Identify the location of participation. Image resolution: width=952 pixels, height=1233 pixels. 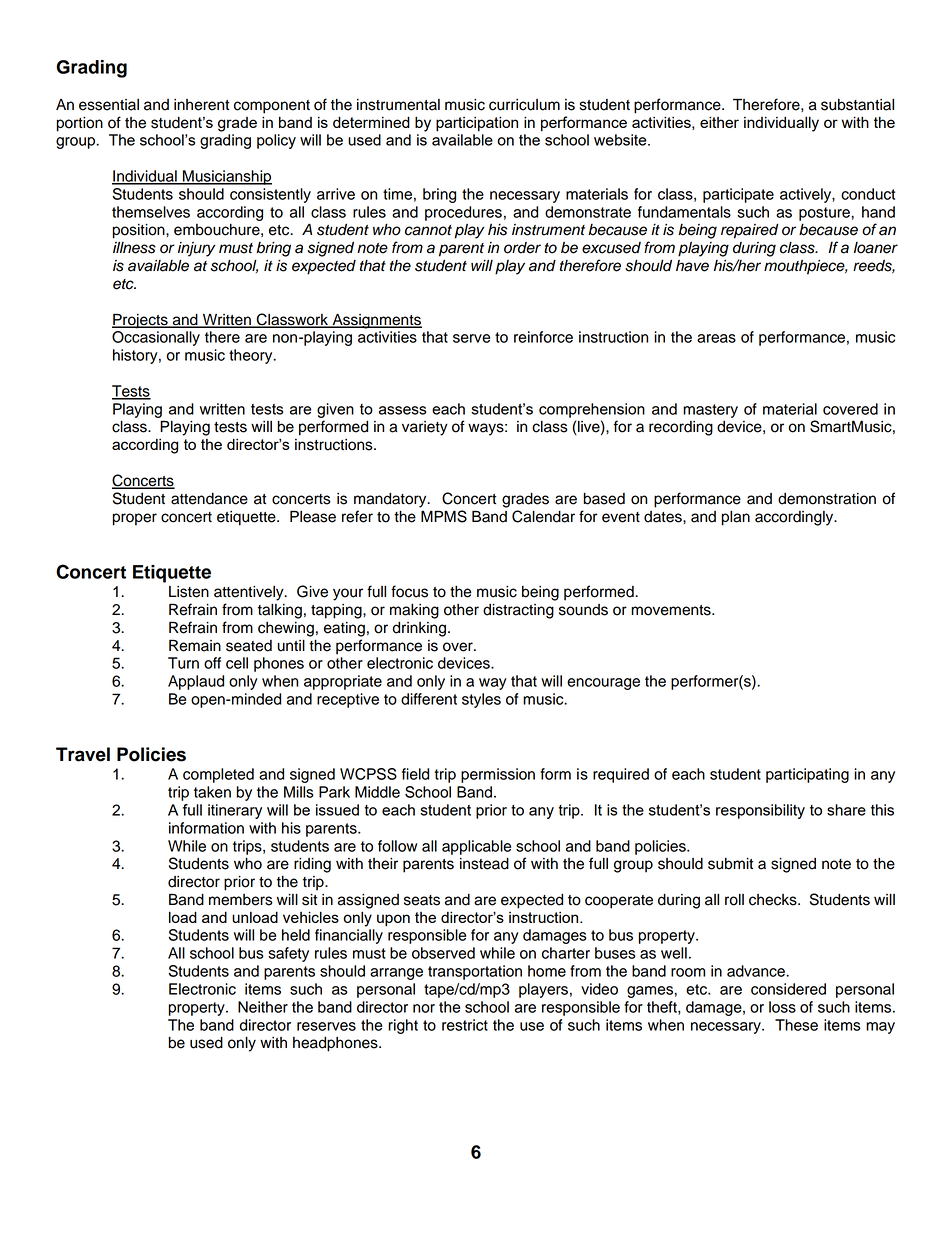
(477, 124).
